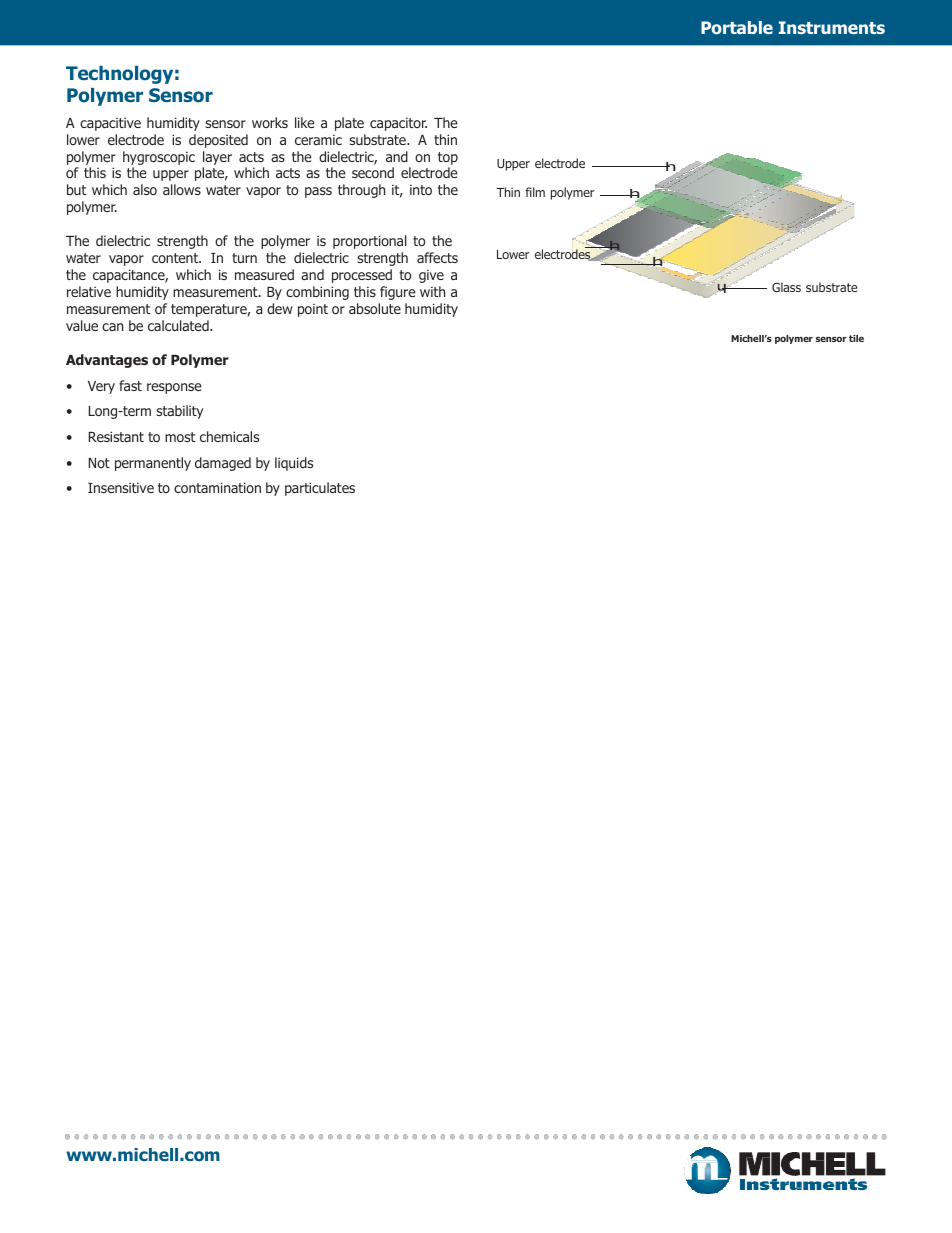 The height and width of the image is (1233, 952). I want to click on calculated, so click(179, 325).
